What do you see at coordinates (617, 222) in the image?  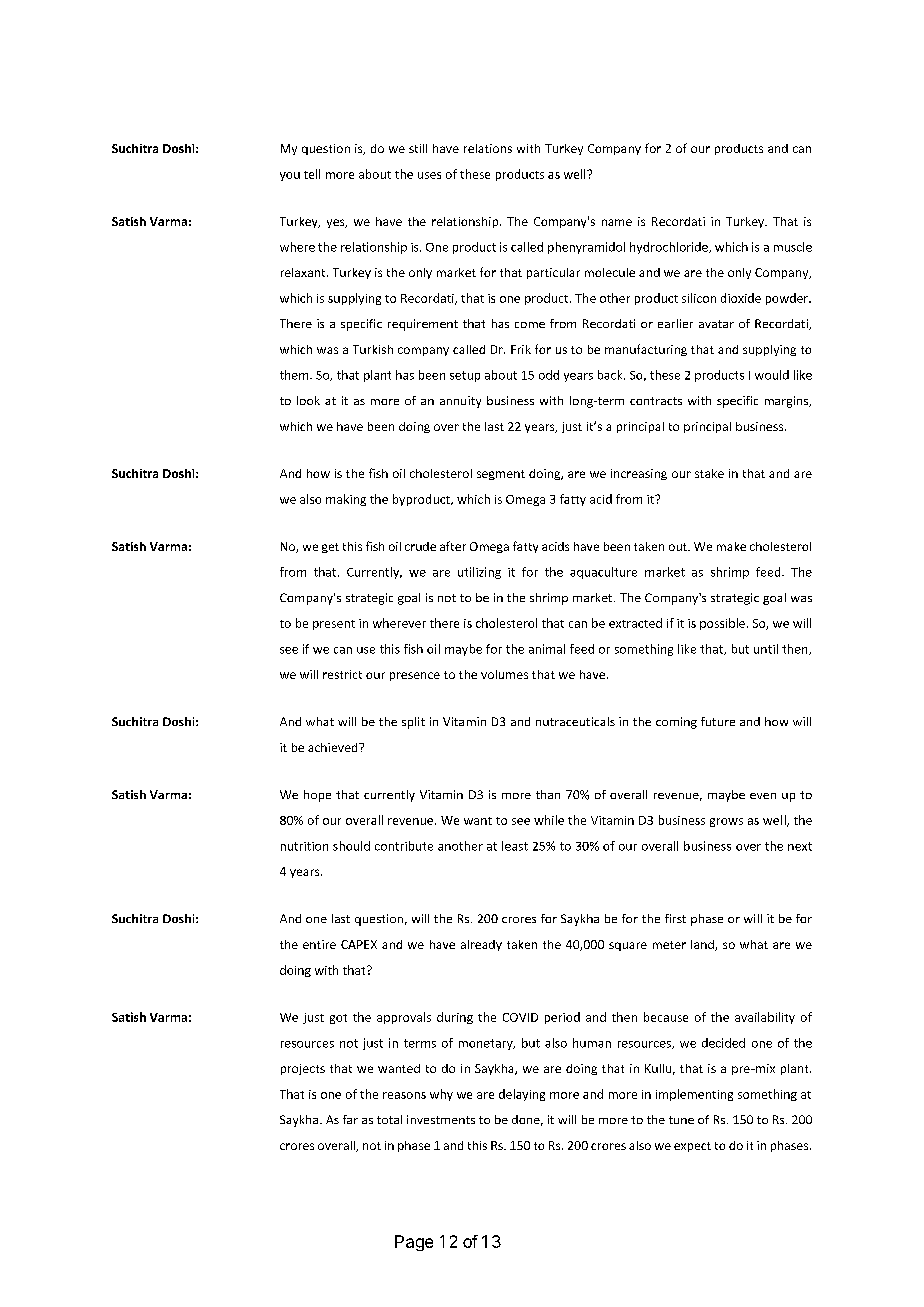 I see `name` at bounding box center [617, 222].
